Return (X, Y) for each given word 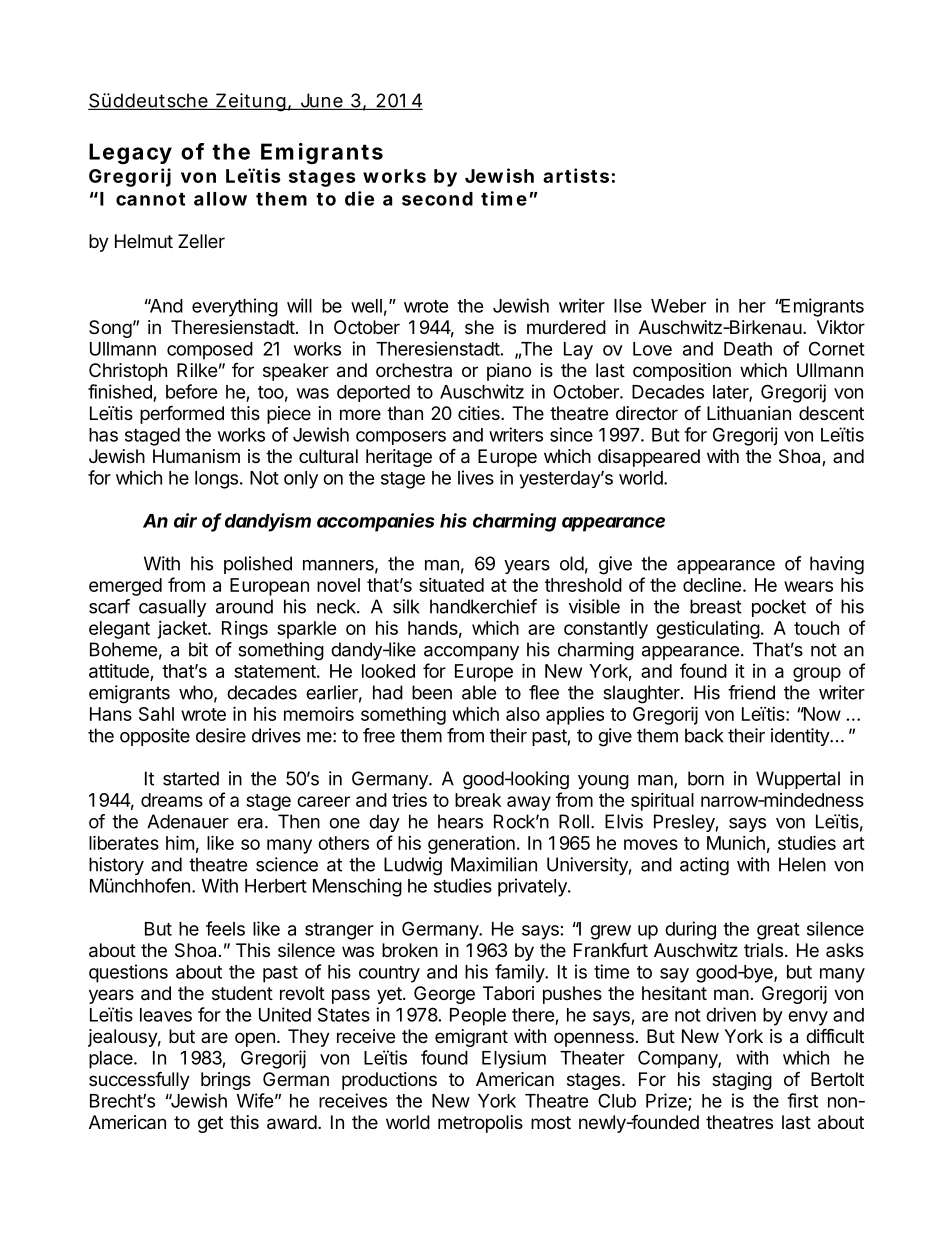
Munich (736, 843)
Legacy (130, 153)
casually (172, 608)
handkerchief (483, 606)
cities (480, 413)
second (437, 199)
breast (716, 606)
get (210, 1124)
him (180, 842)
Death (748, 349)
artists (576, 175)
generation (471, 845)
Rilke (197, 370)
